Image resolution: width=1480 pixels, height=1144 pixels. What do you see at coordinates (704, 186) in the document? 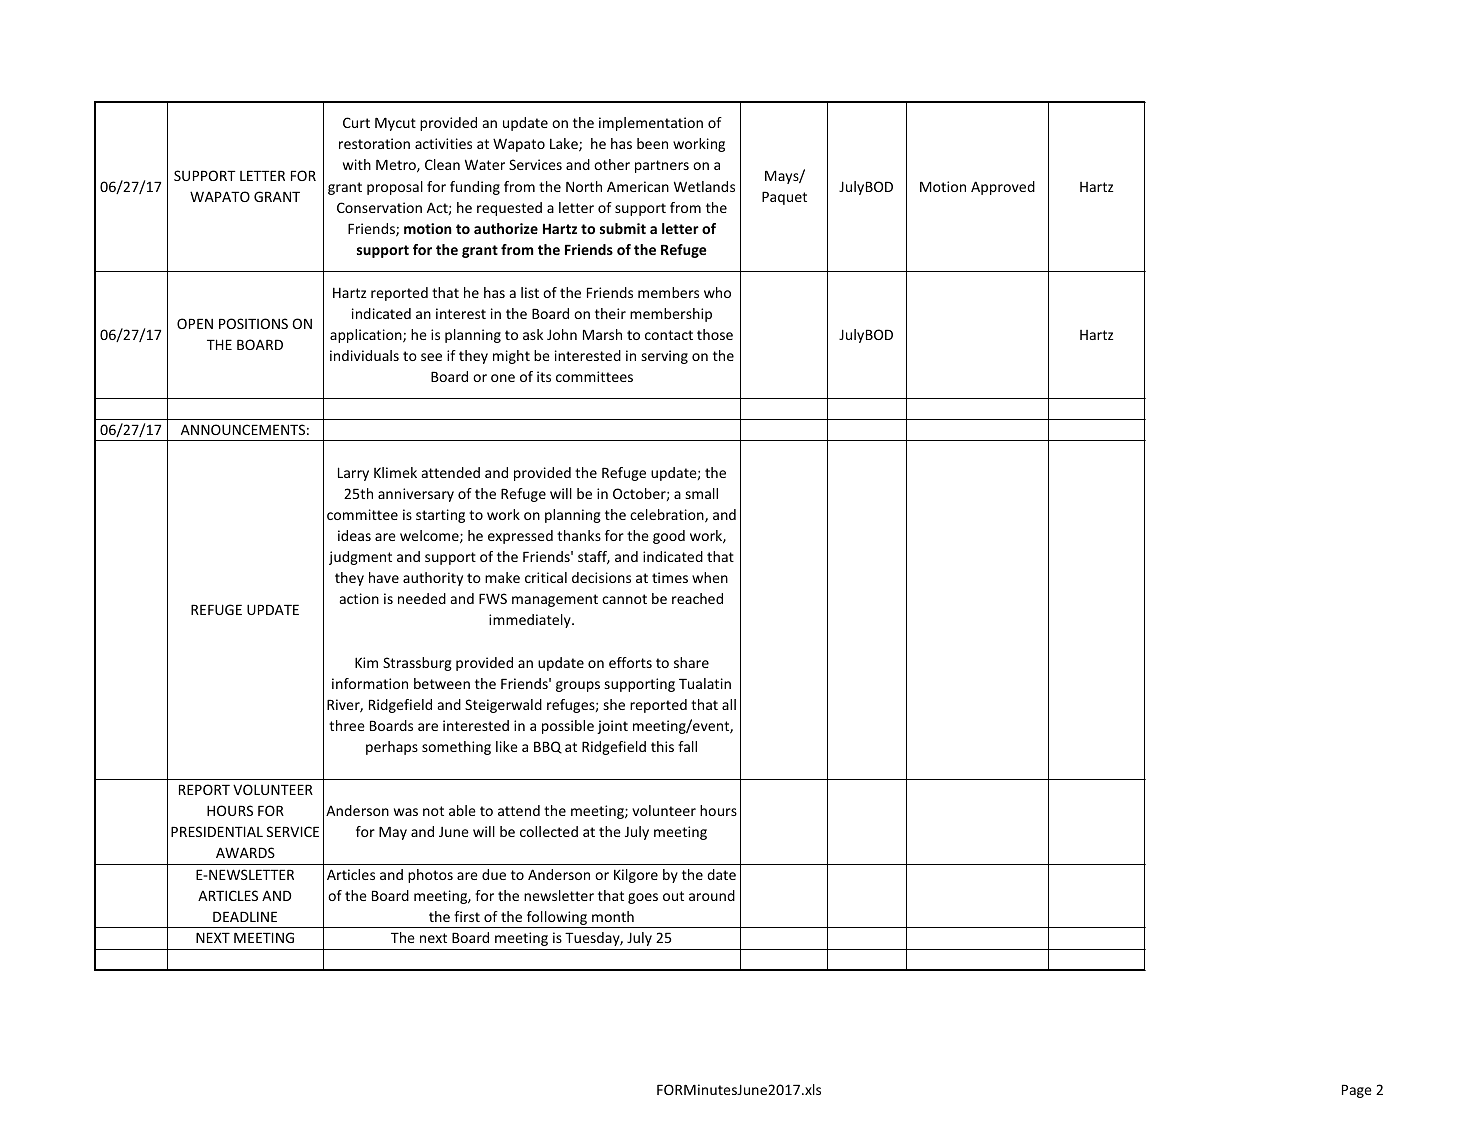
I see `Wetlands` at bounding box center [704, 186].
